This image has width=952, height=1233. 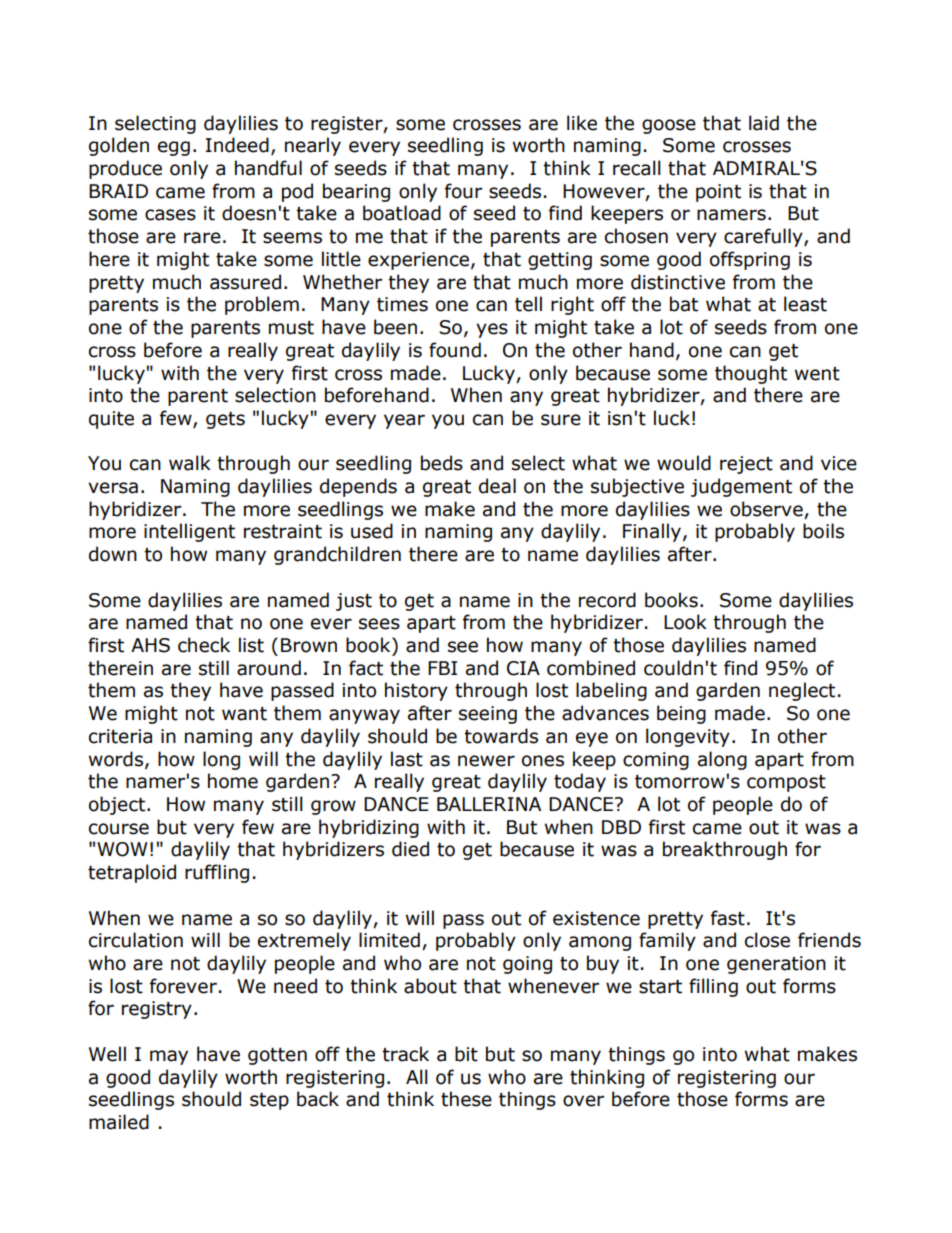 What do you see at coordinates (174, 148) in the image?
I see `egg` at bounding box center [174, 148].
